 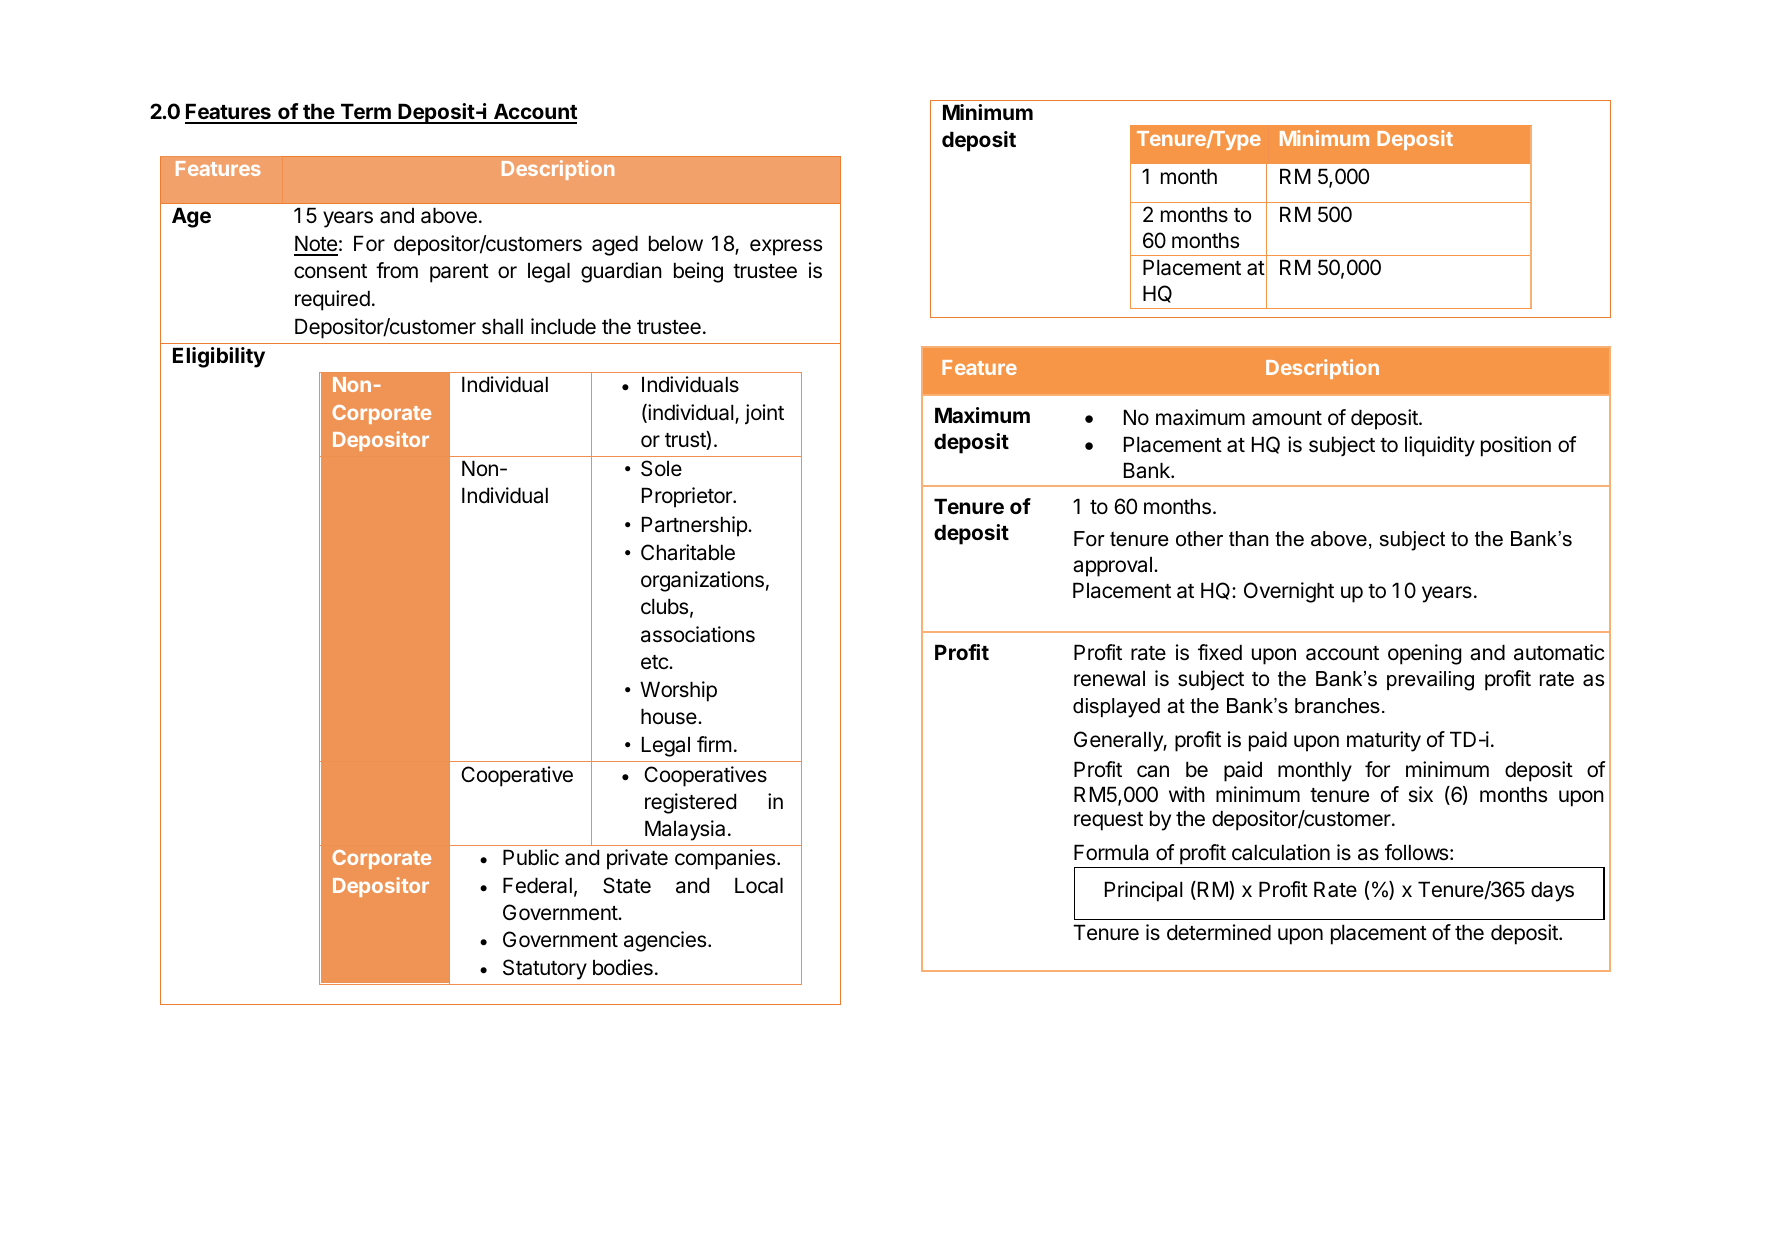 What do you see at coordinates (545, 969) in the screenshot?
I see `Statutory` at bounding box center [545, 969].
